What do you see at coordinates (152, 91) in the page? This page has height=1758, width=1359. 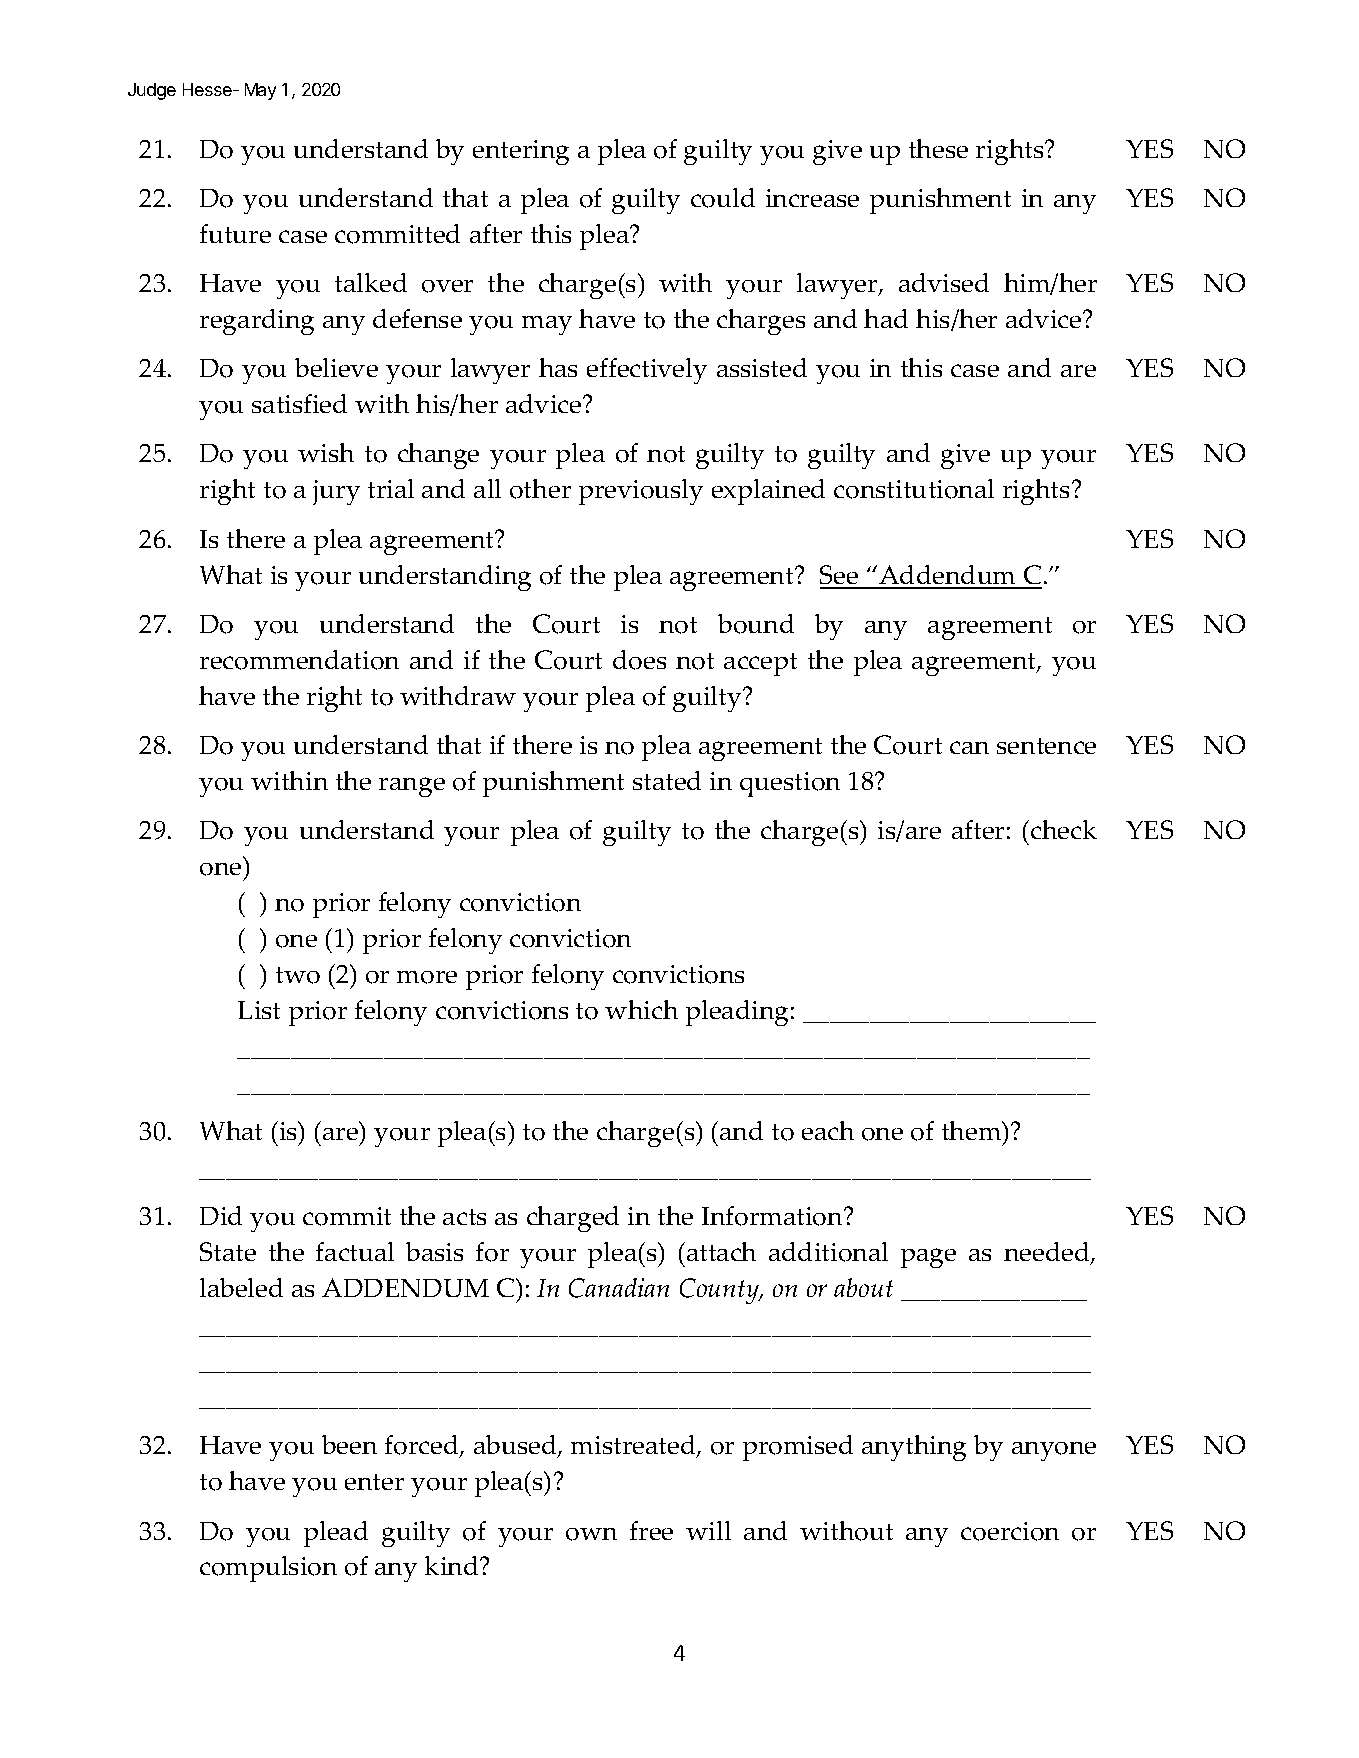 I see `Judge` at bounding box center [152, 91].
